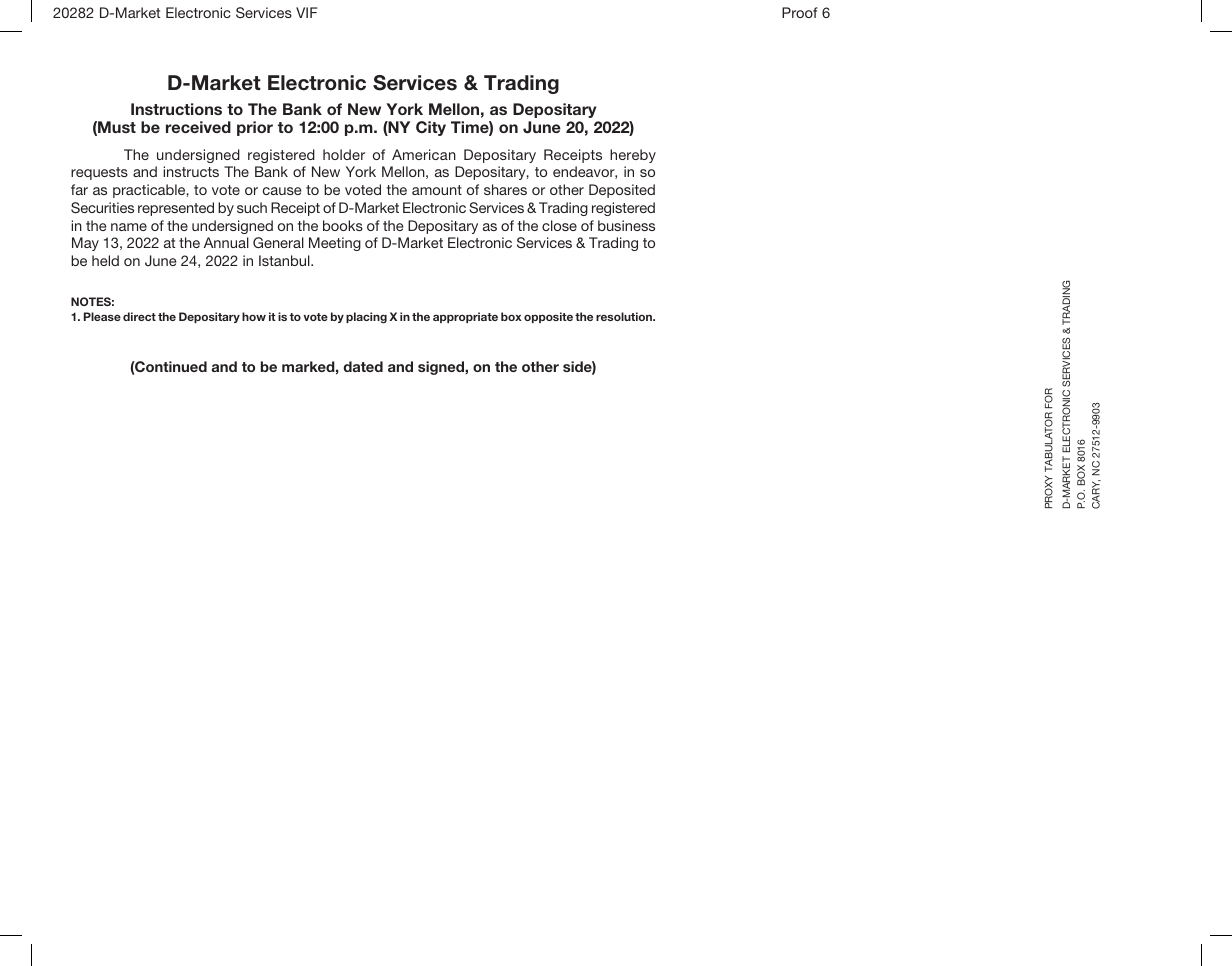 The width and height of the page is (1232, 966). I want to click on resolution, so click(625, 316).
